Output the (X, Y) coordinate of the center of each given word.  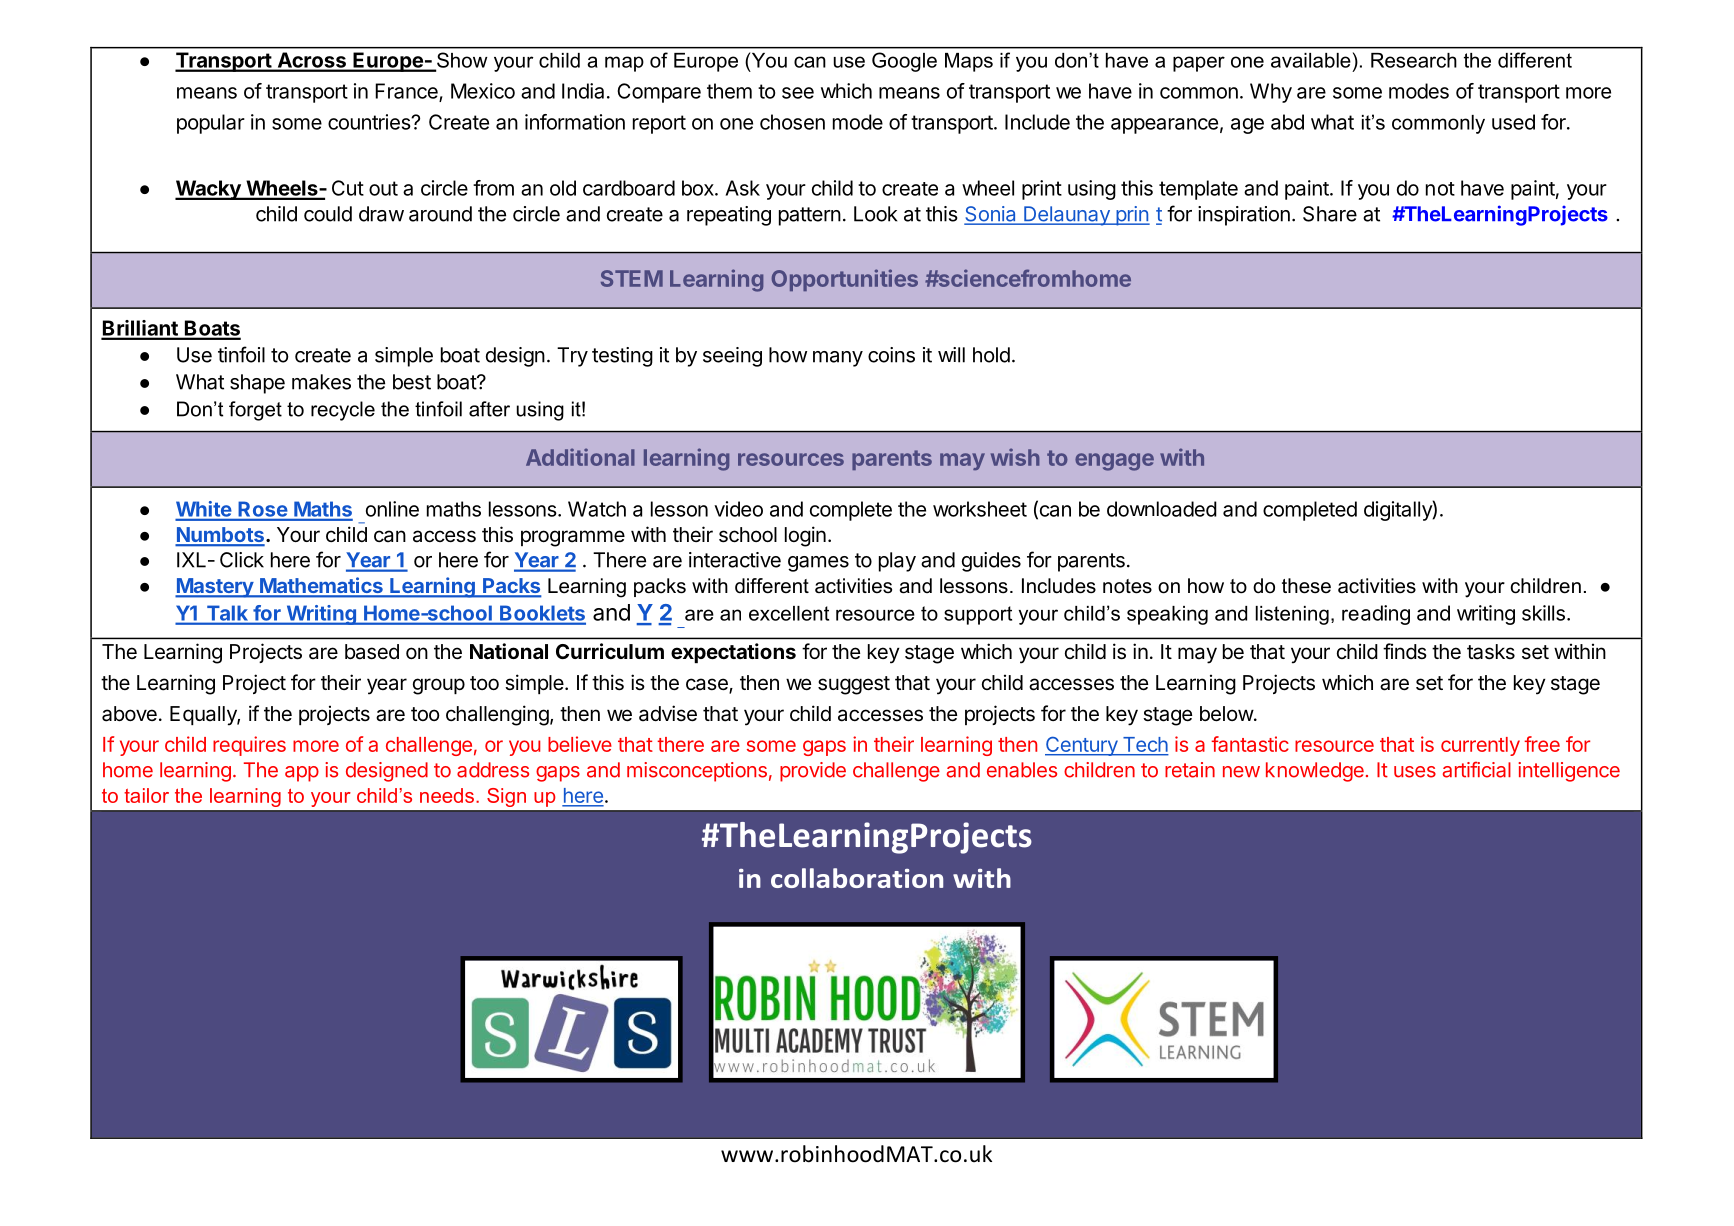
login (805, 536)
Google (904, 62)
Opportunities (845, 280)
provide (813, 772)
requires (249, 746)
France (407, 92)
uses (1415, 772)
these (1306, 586)
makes (321, 382)
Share (1330, 214)
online (392, 509)
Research (1414, 60)
